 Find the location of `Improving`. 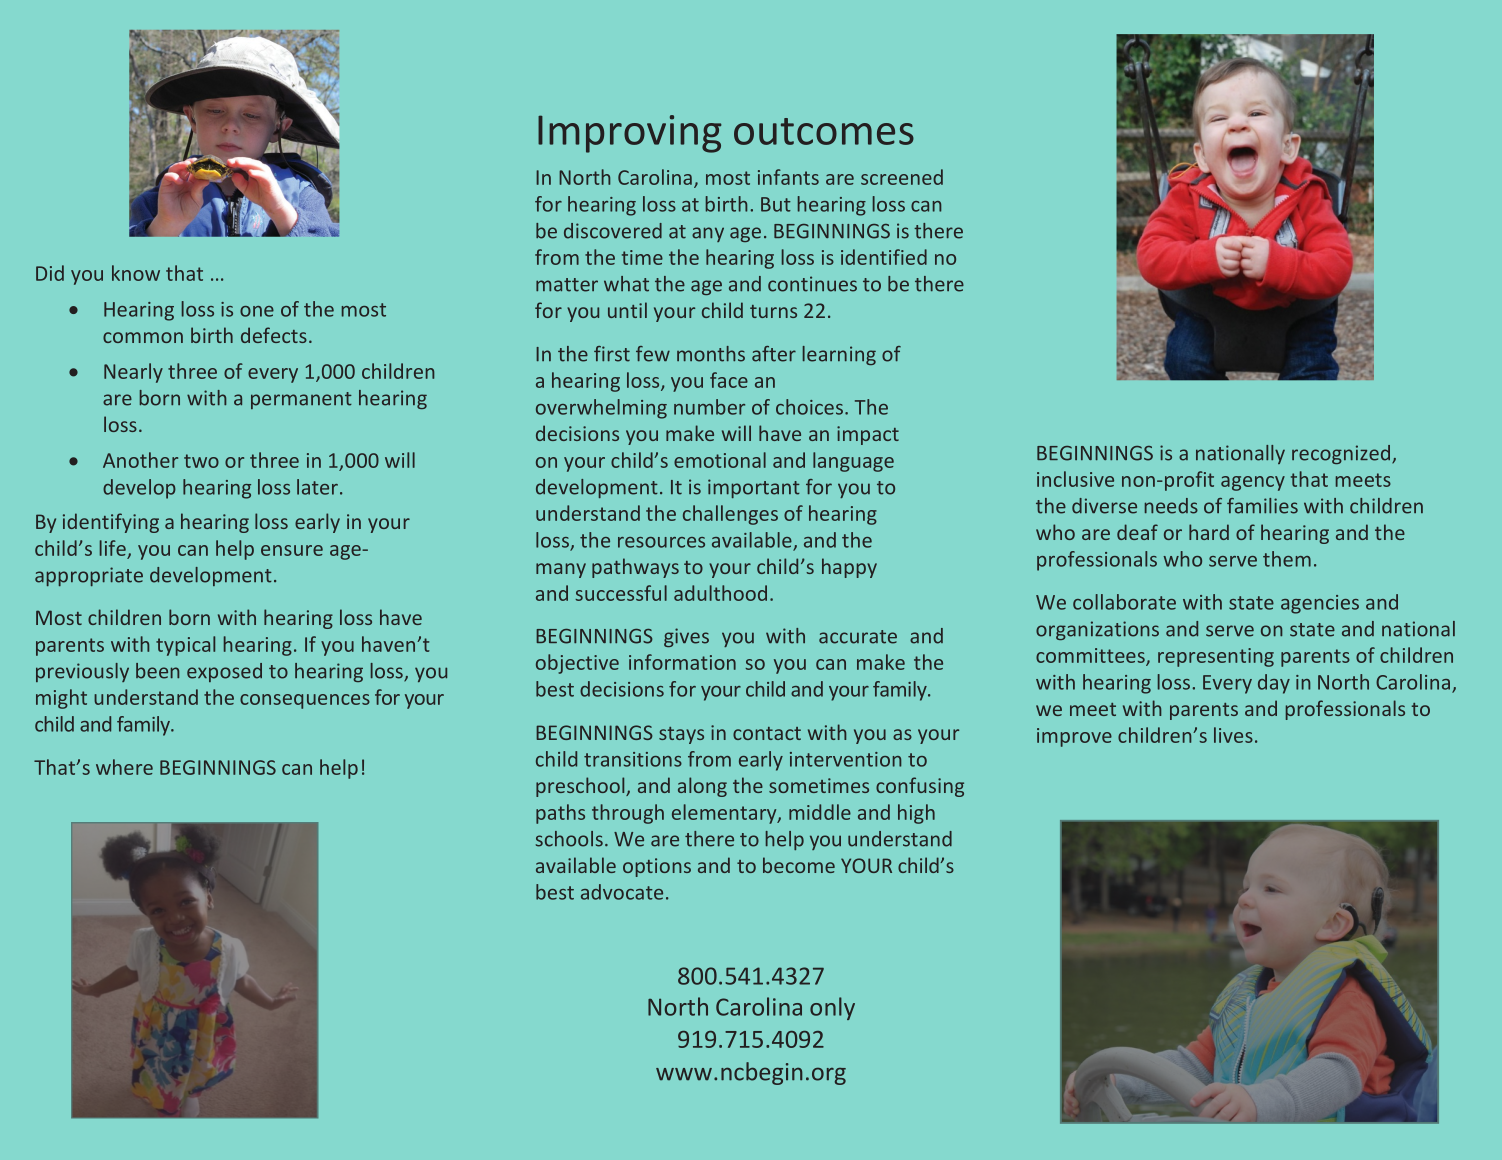

Improving is located at coordinates (630, 134).
